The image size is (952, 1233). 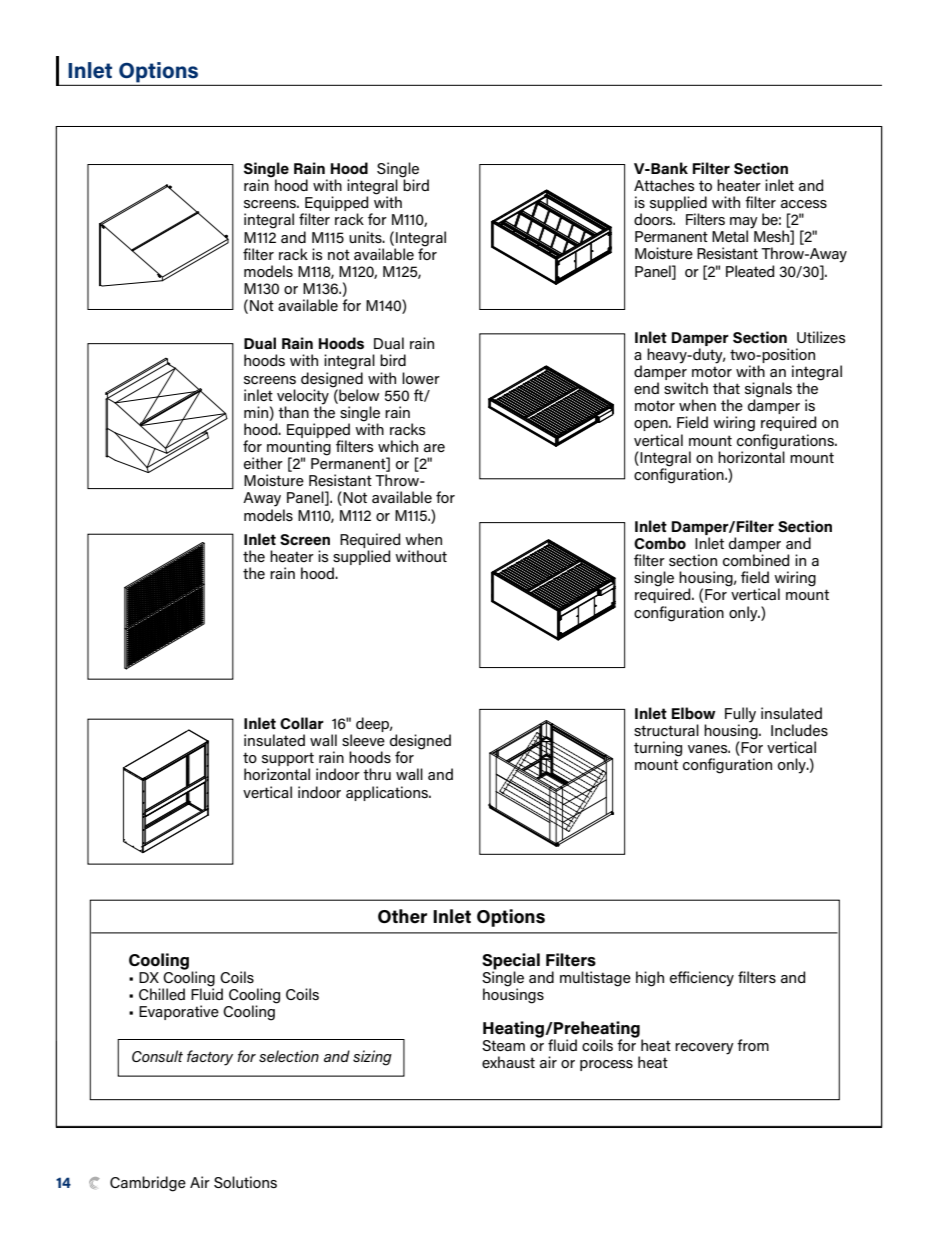 What do you see at coordinates (288, 760) in the image?
I see `support` at bounding box center [288, 760].
